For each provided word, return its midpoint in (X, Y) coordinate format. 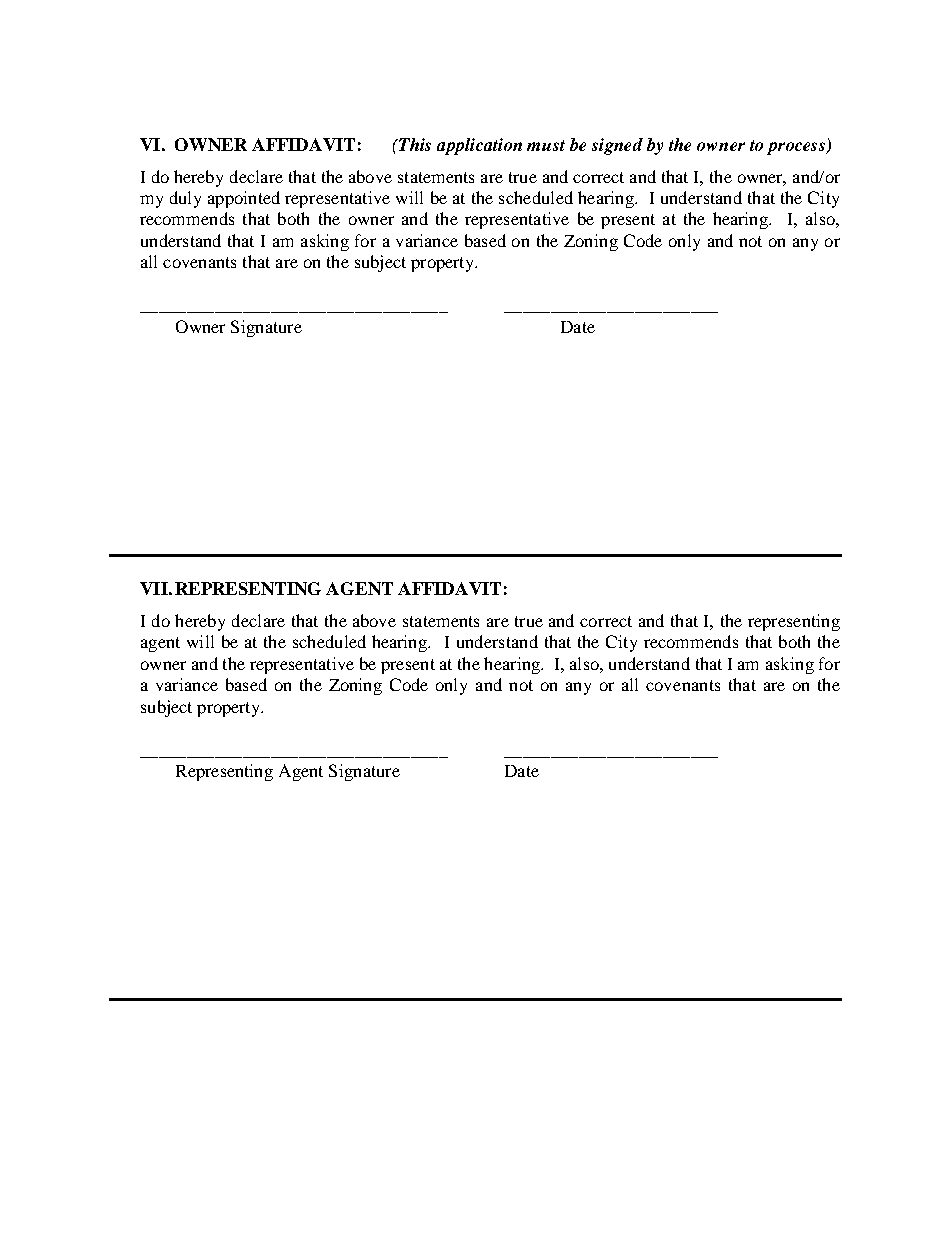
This (414, 144)
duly (185, 199)
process (797, 148)
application (479, 146)
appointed (244, 199)
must (546, 145)
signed (617, 146)
